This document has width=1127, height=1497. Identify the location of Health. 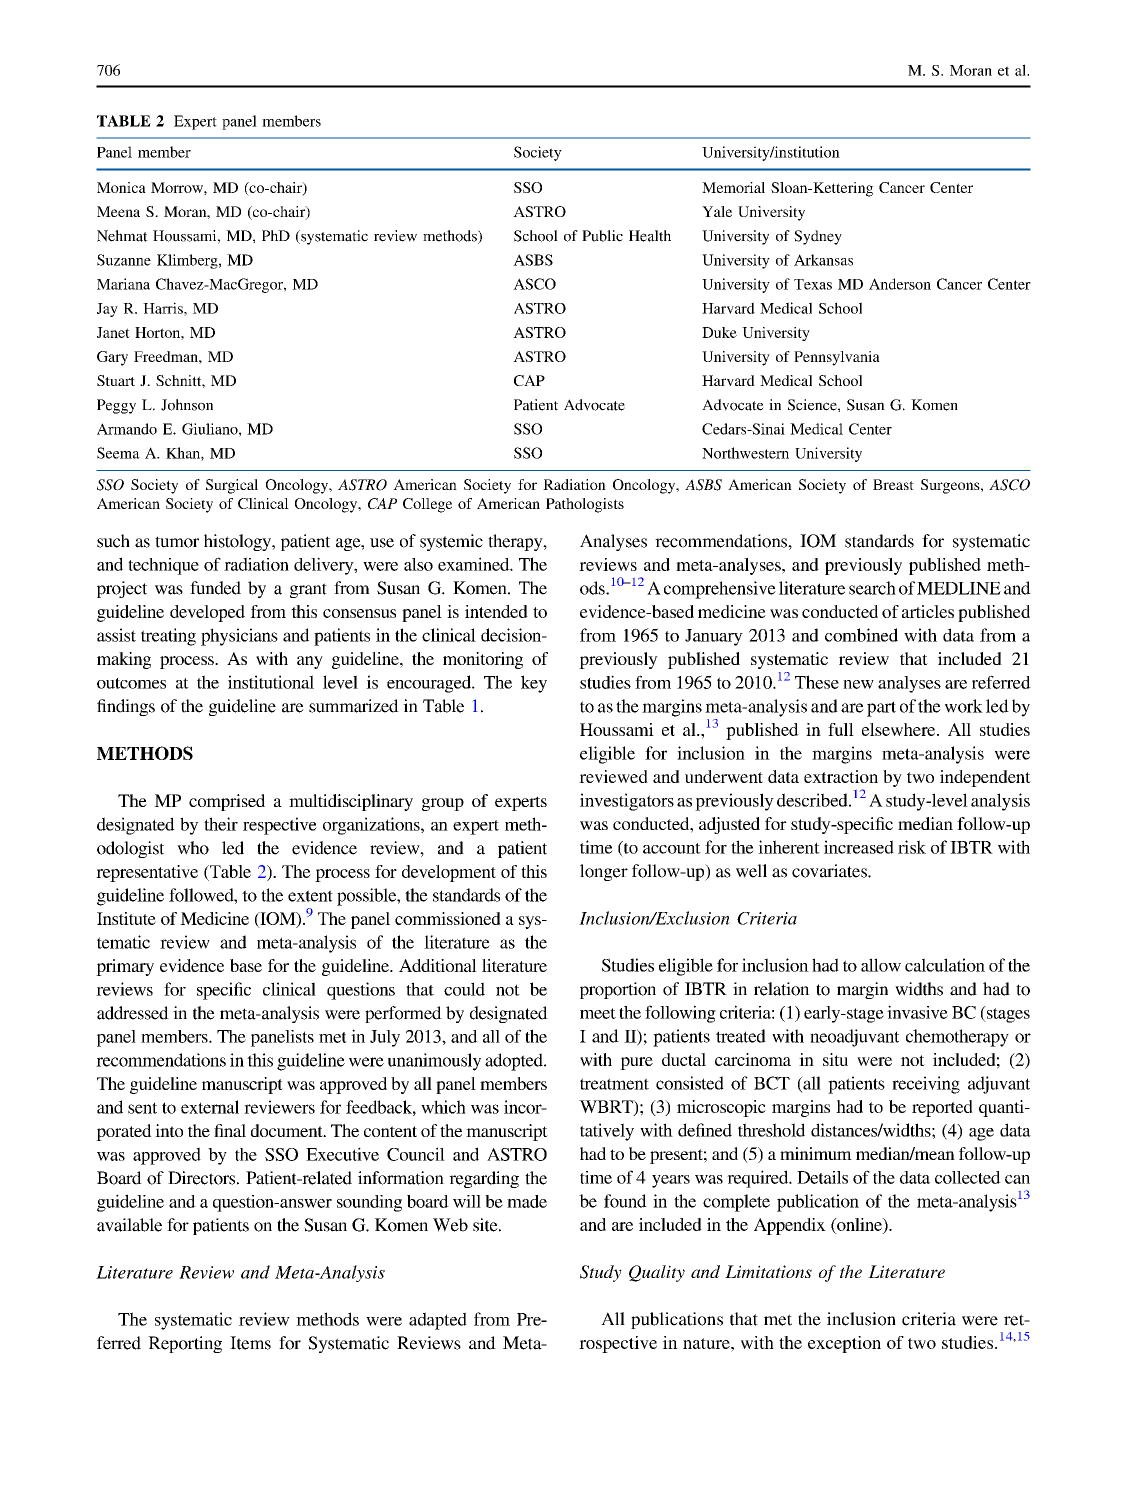
(650, 236).
